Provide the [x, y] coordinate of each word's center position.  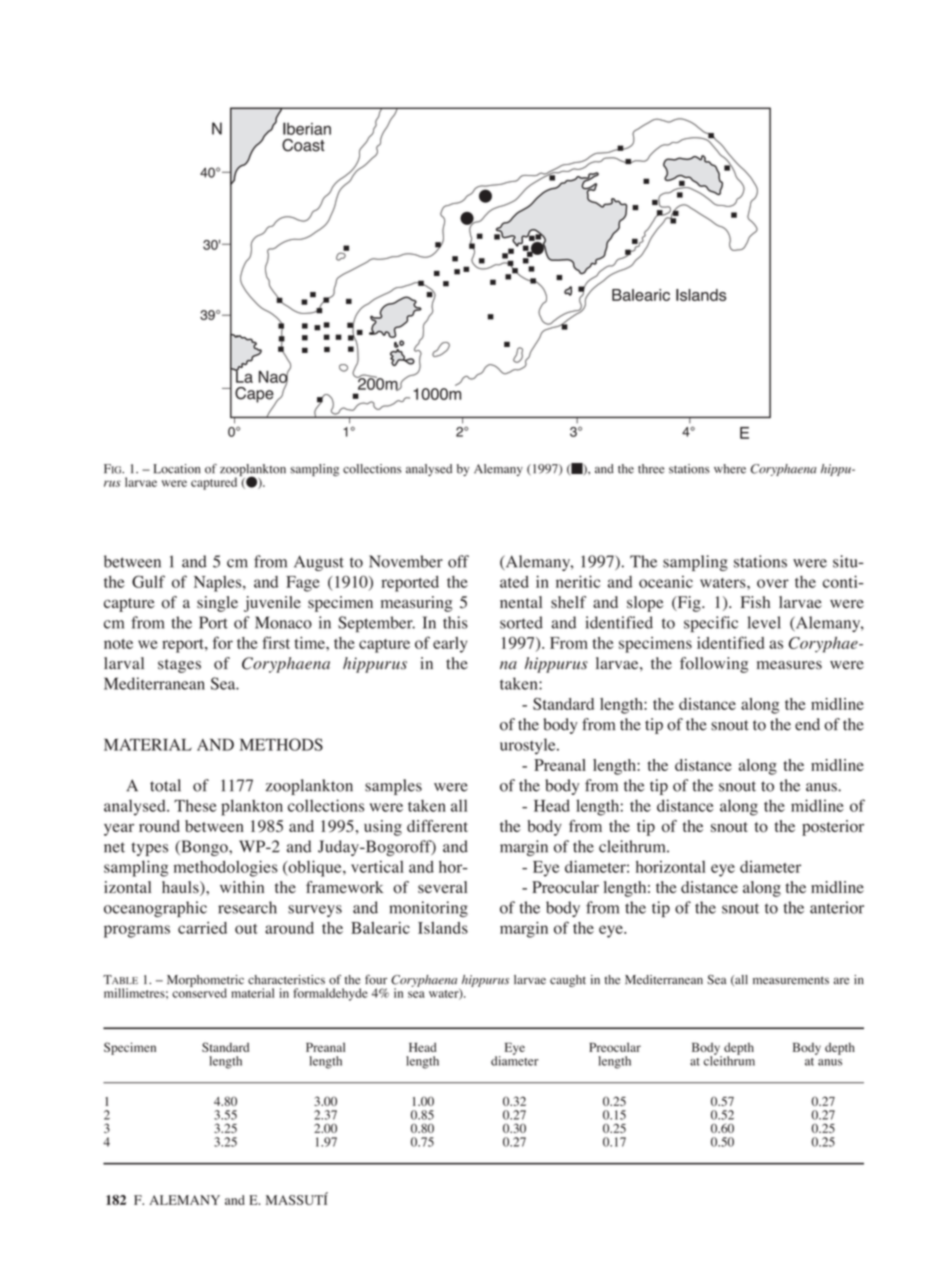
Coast [303, 145]
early [450, 645]
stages [179, 666]
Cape [255, 396]
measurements [791, 980]
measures [789, 665]
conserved [199, 992]
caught [568, 981]
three [651, 469]
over [773, 583]
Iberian [307, 128]
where [730, 469]
